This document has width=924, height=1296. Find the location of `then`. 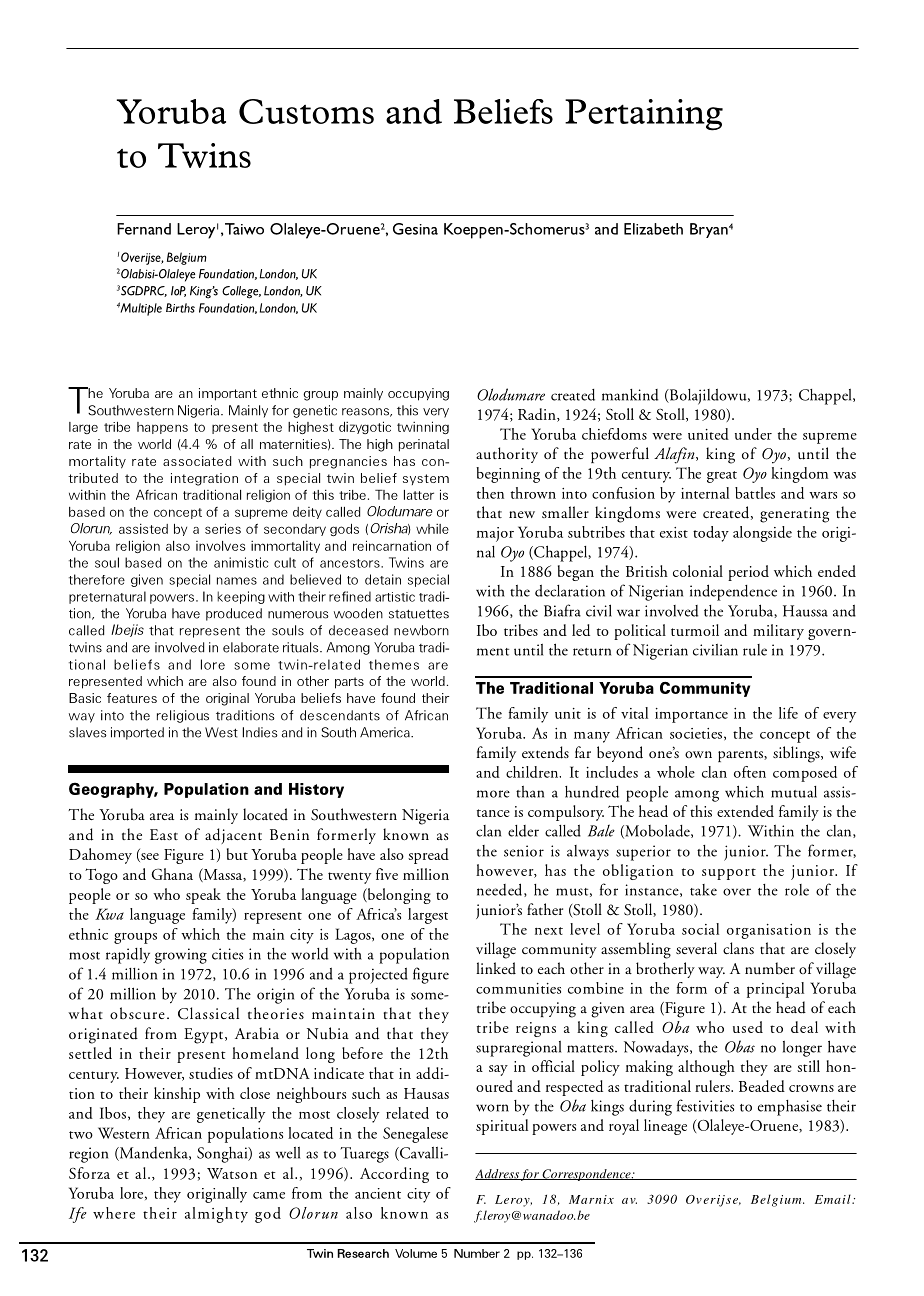

then is located at coordinates (490, 493).
